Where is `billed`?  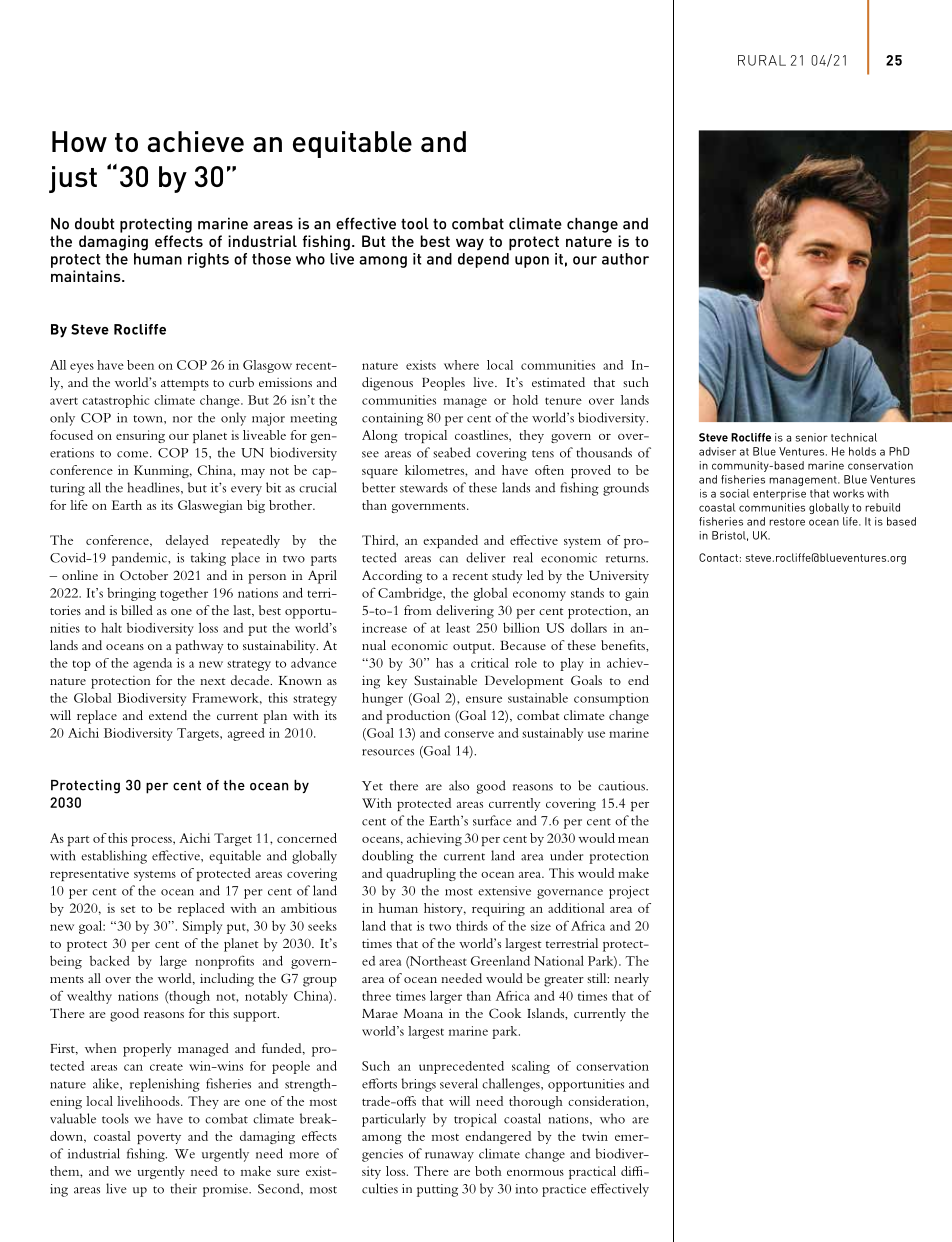
billed is located at coordinates (137, 610).
